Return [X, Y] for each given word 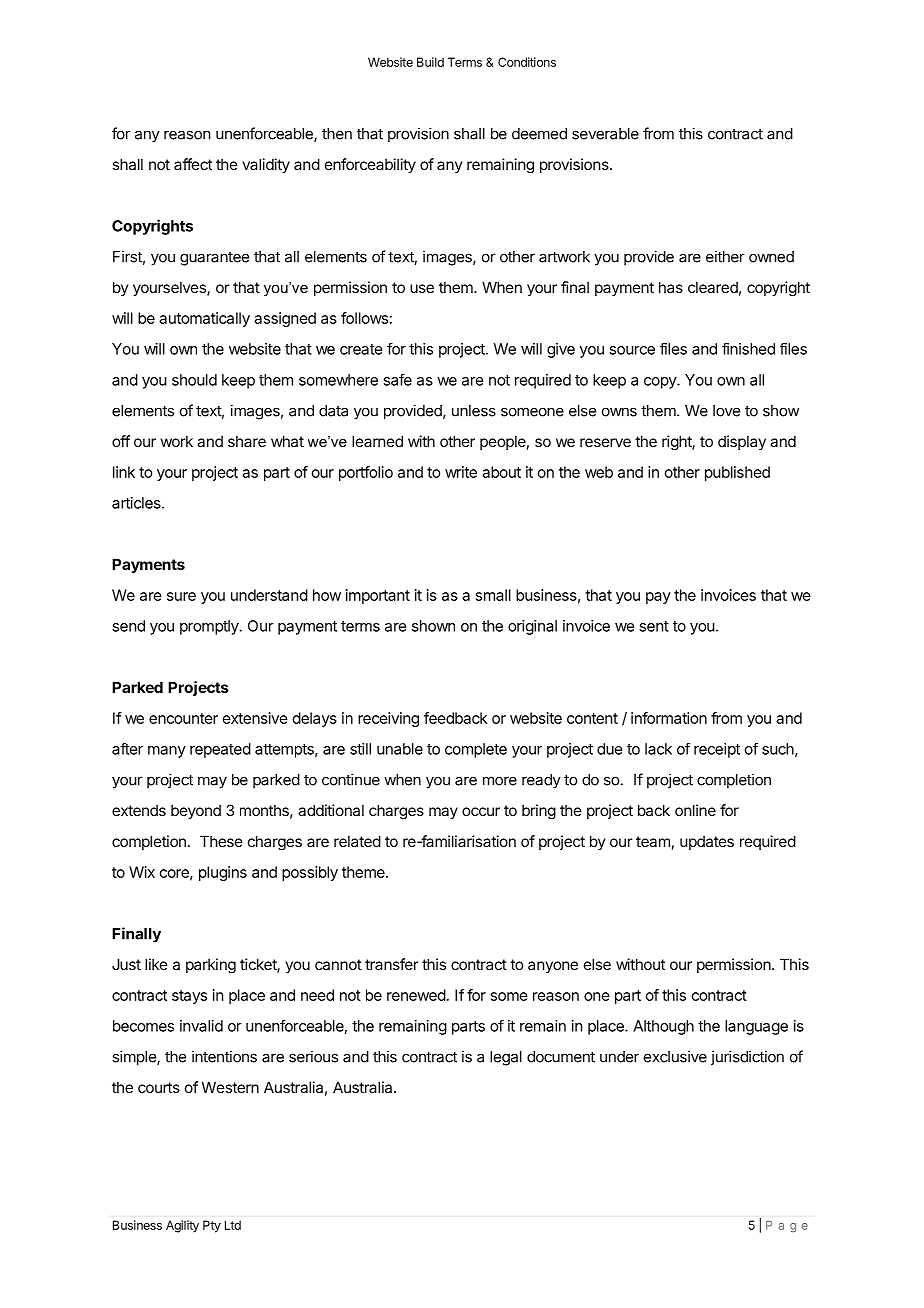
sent [654, 626]
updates [707, 843]
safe [397, 379]
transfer [391, 964]
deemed [539, 134]
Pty [212, 1226]
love [726, 411]
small [493, 595]
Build [430, 62]
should [194, 380]
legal [506, 1058]
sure [181, 596]
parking [211, 965]
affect [193, 164]
